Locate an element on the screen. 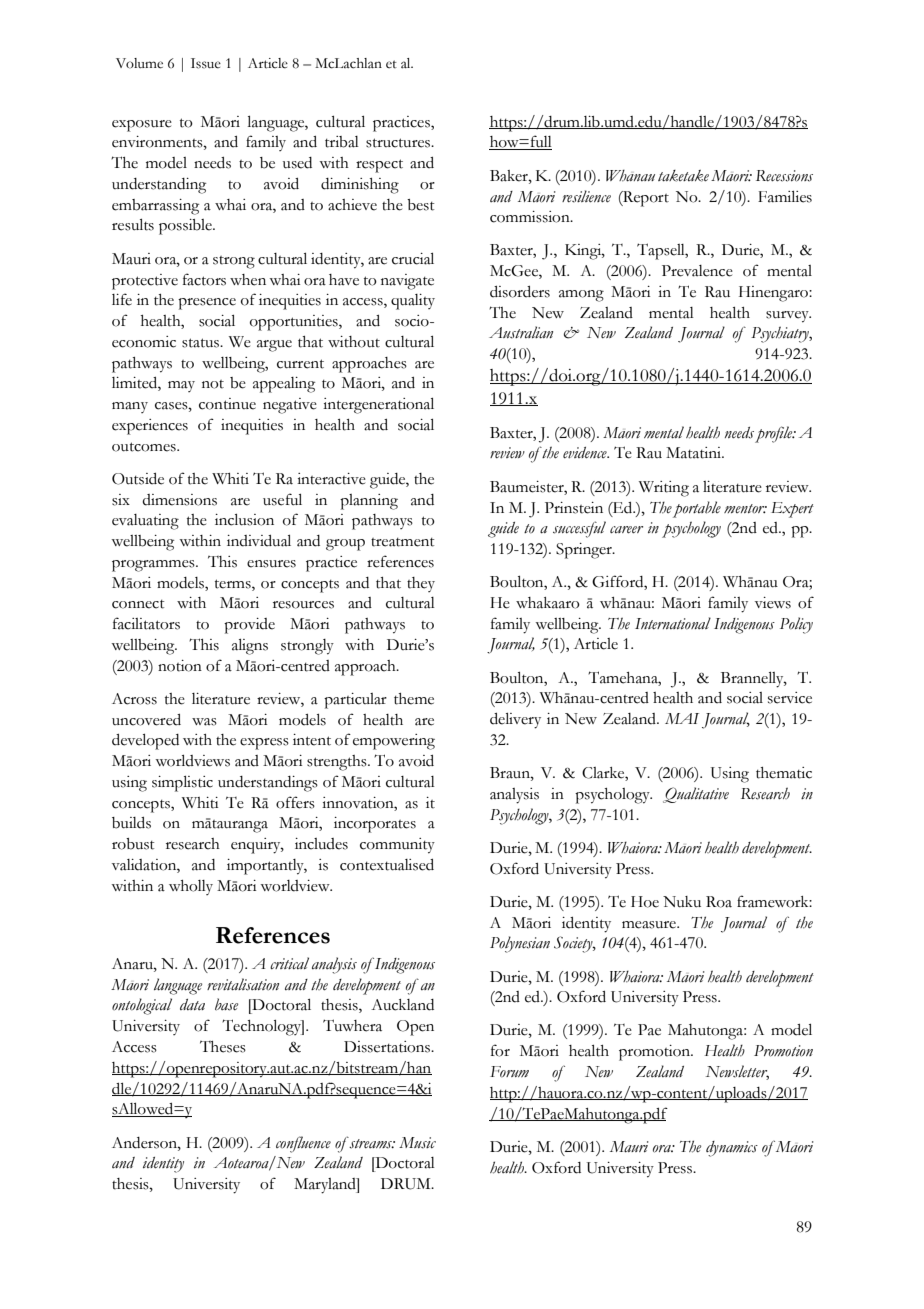 The width and height of the screenshot is (924, 1309). Recessions is located at coordinates (784, 176).
